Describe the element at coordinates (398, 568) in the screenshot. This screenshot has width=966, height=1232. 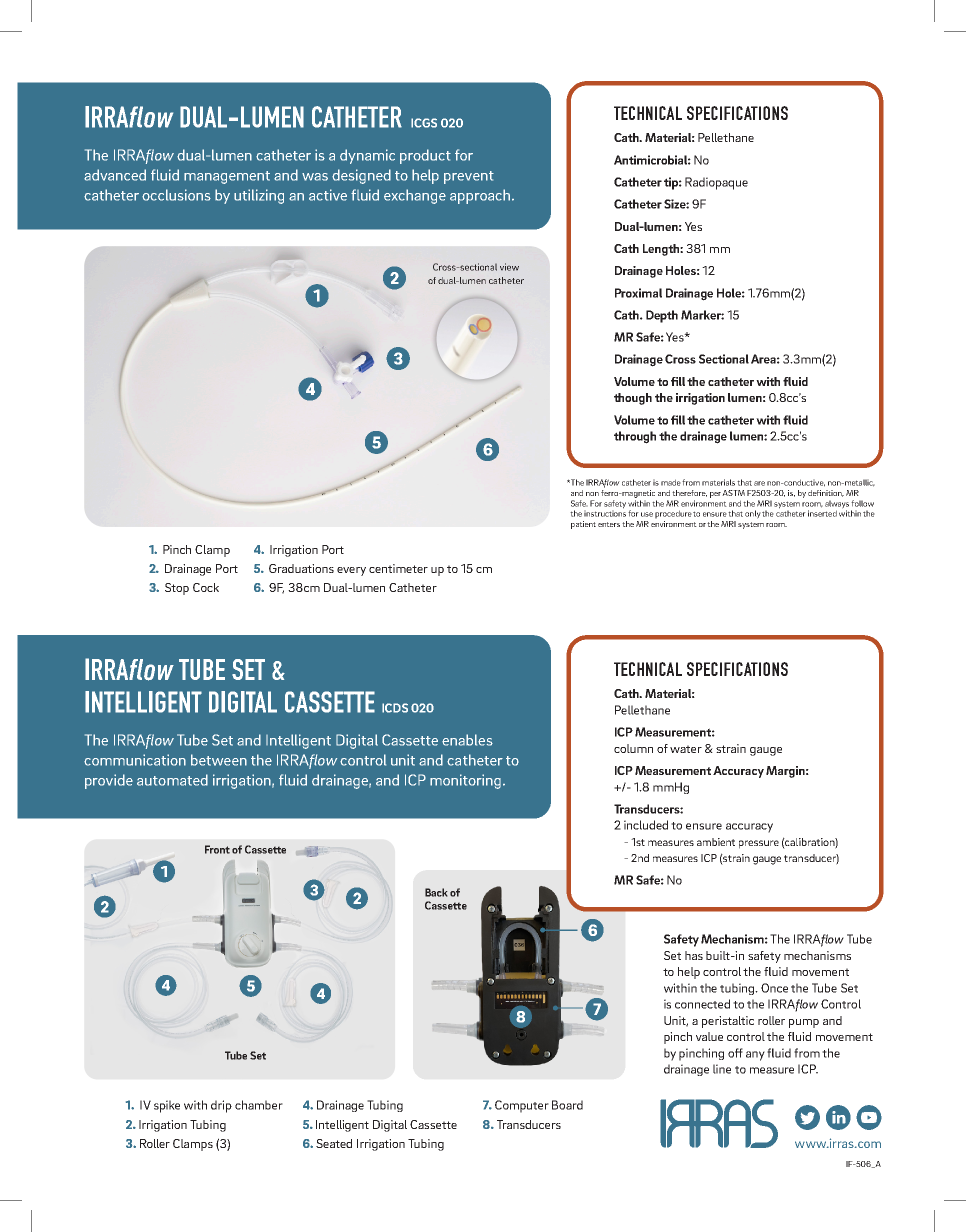
I see `centimeter` at that location.
